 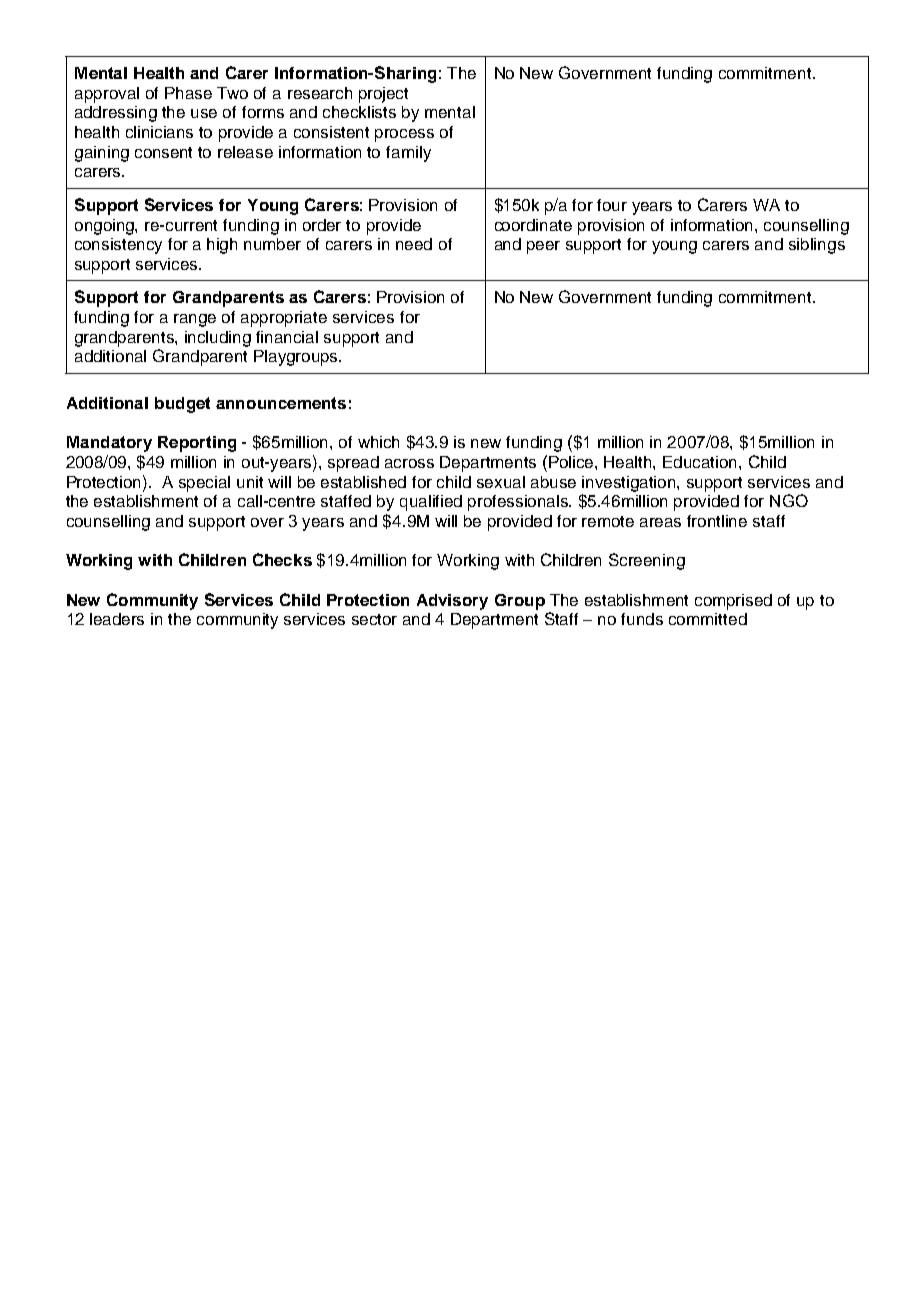 I want to click on Education, so click(x=701, y=462).
